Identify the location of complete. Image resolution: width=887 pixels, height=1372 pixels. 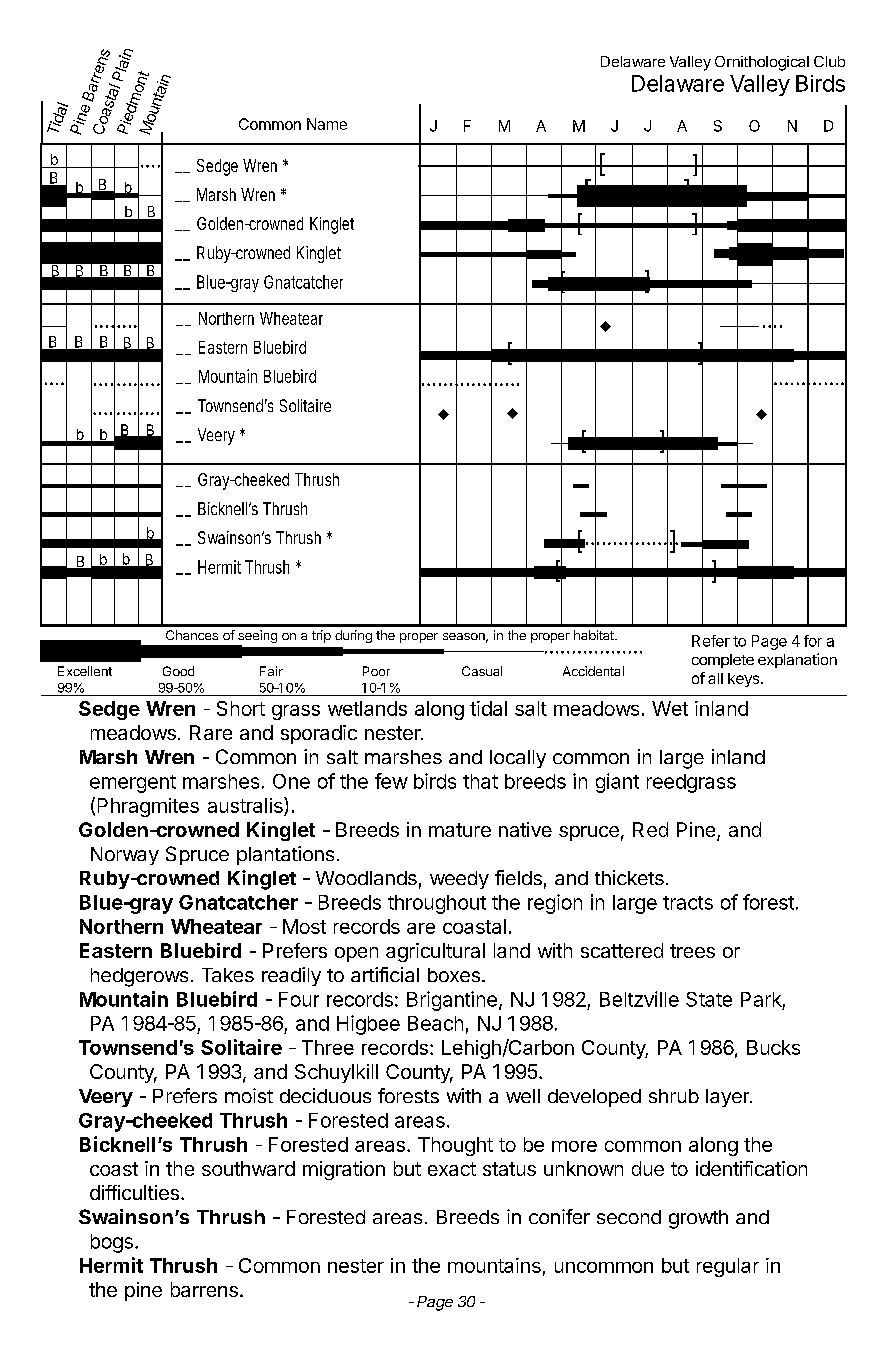
(723, 661).
